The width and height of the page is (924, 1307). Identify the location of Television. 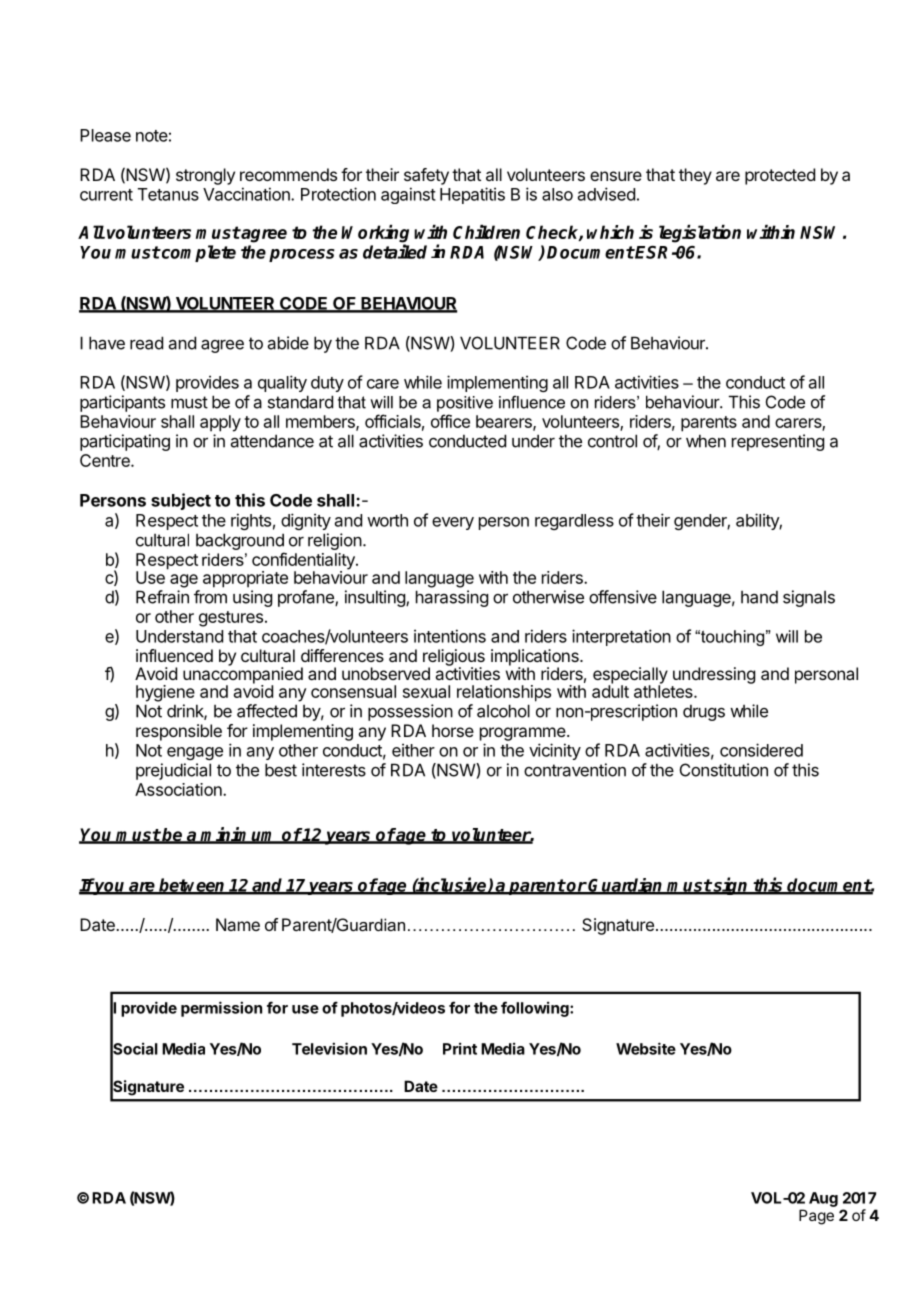
(329, 1048).
